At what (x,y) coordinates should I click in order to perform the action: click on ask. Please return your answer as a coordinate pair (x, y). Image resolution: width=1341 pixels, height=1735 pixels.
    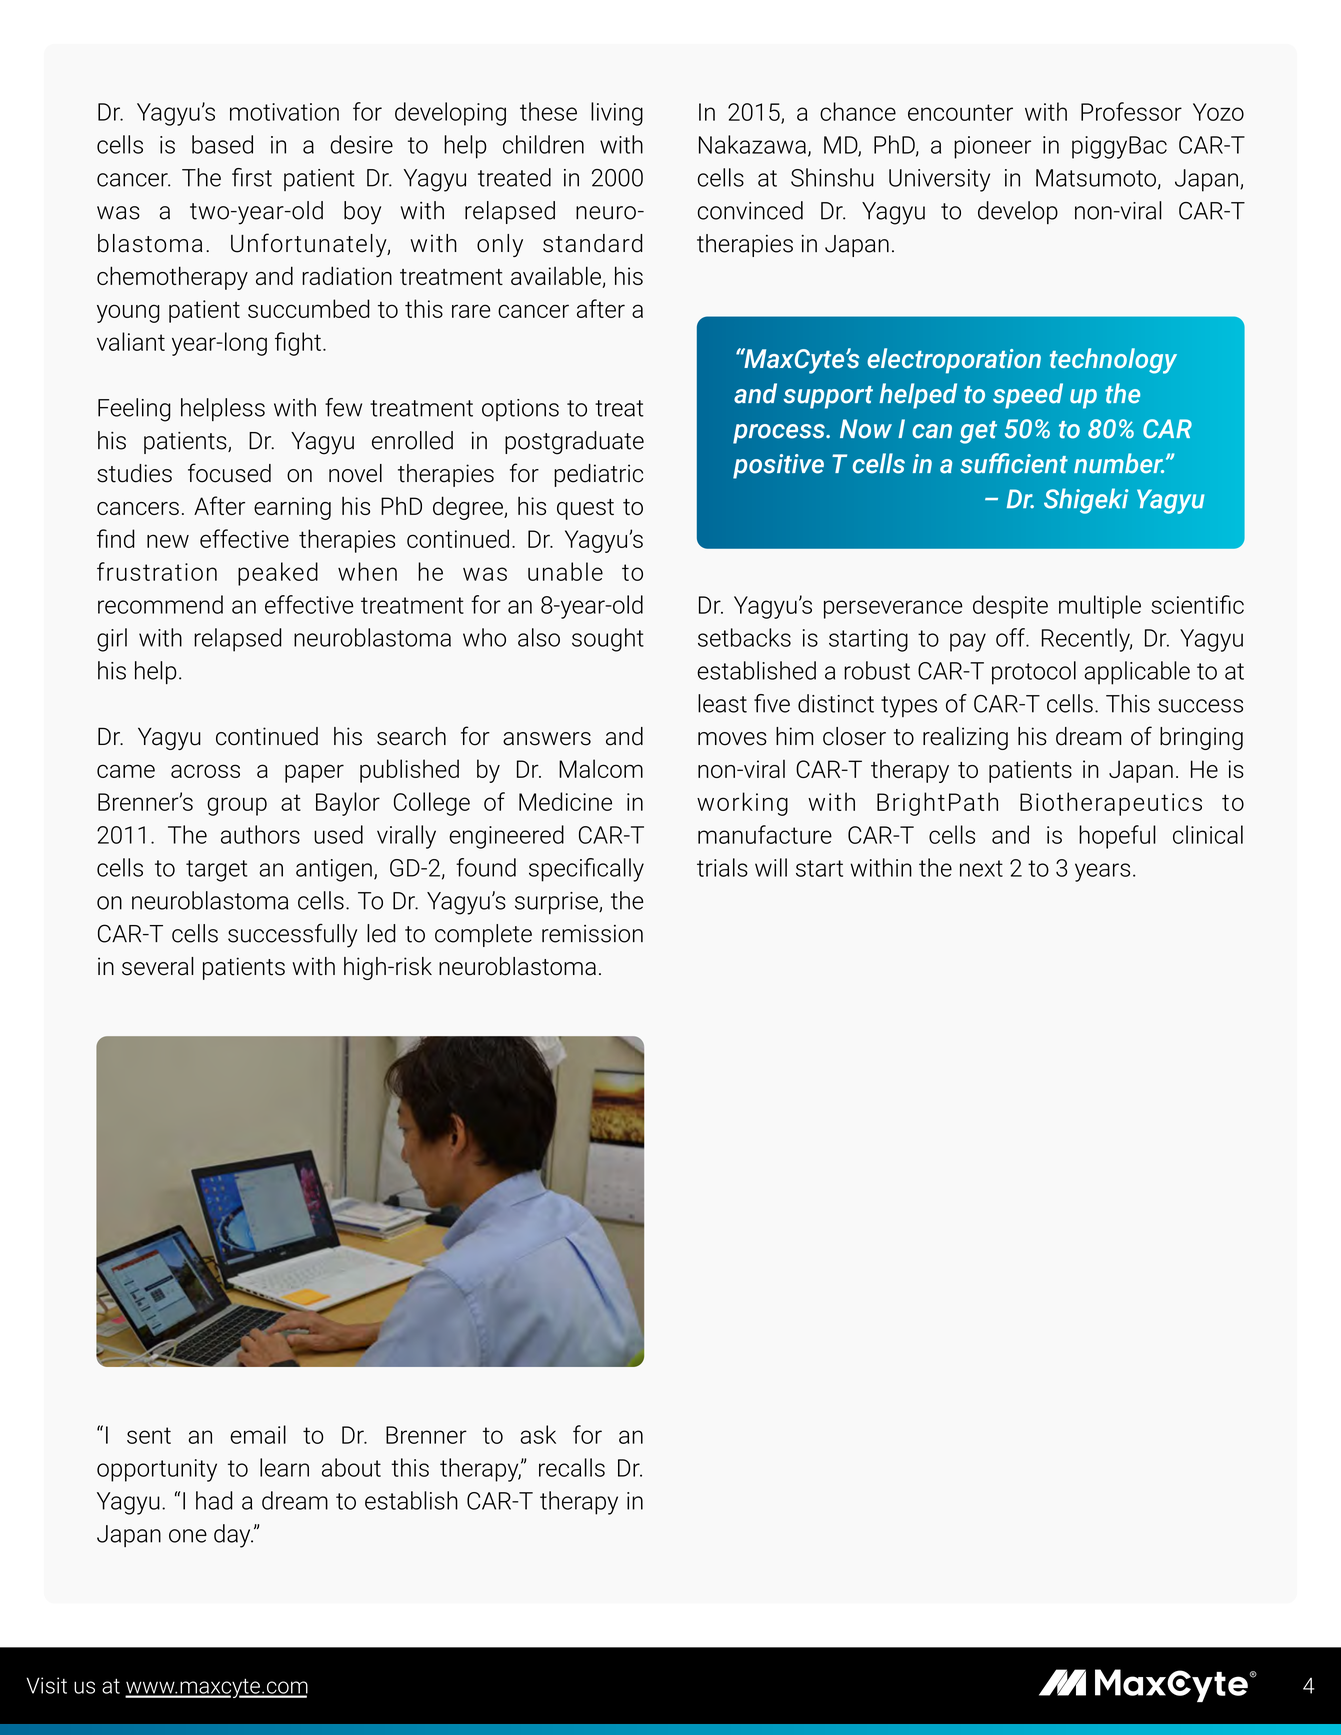
    Looking at the image, I should click on (538, 1434).
